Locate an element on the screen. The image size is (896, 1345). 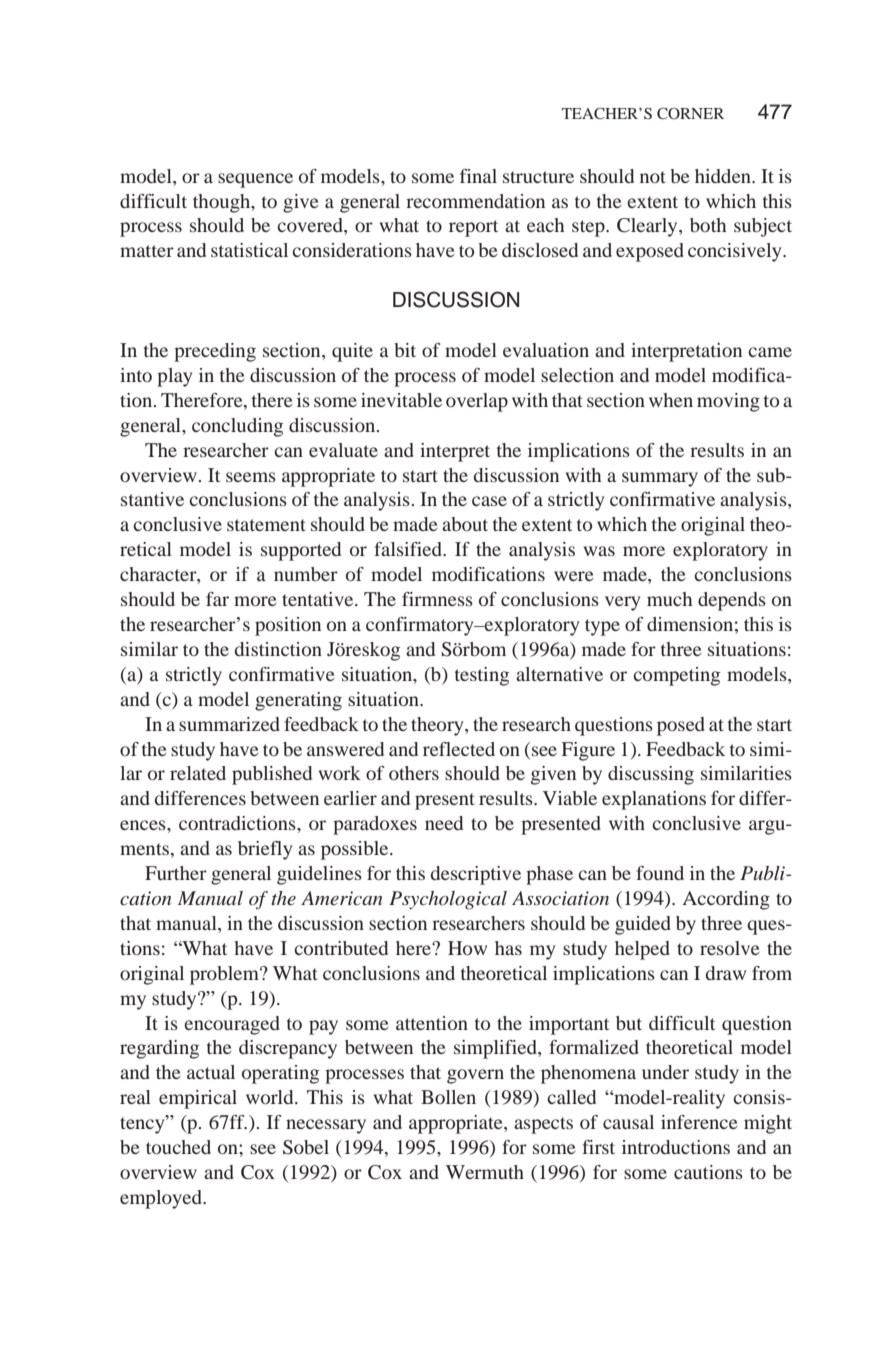
final is located at coordinates (478, 176).
